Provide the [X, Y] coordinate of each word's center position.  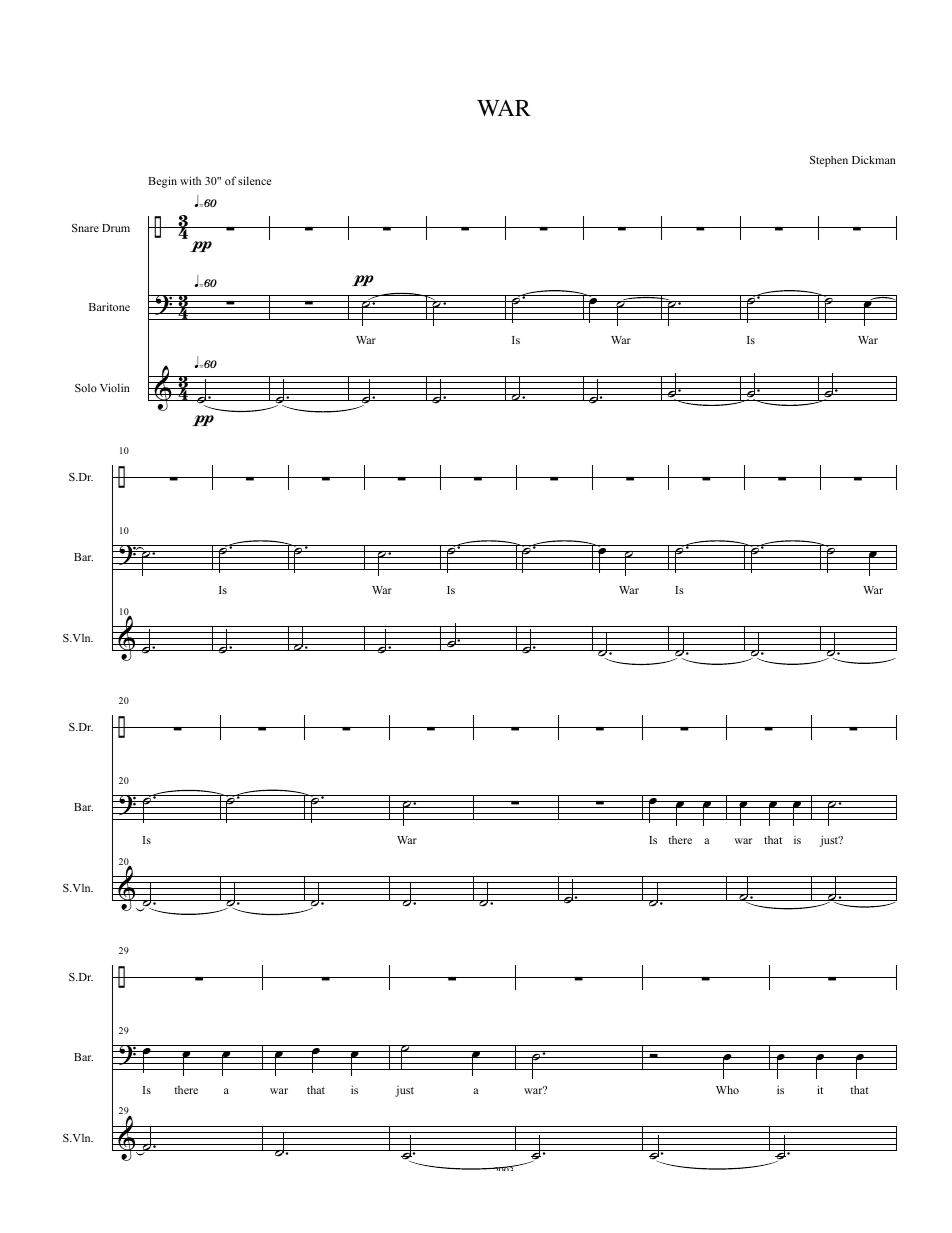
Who [727, 1089]
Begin [162, 182]
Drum [116, 228]
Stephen [829, 161]
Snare [85, 228]
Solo [86, 387]
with [190, 180]
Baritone [109, 306]
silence [254, 180]
